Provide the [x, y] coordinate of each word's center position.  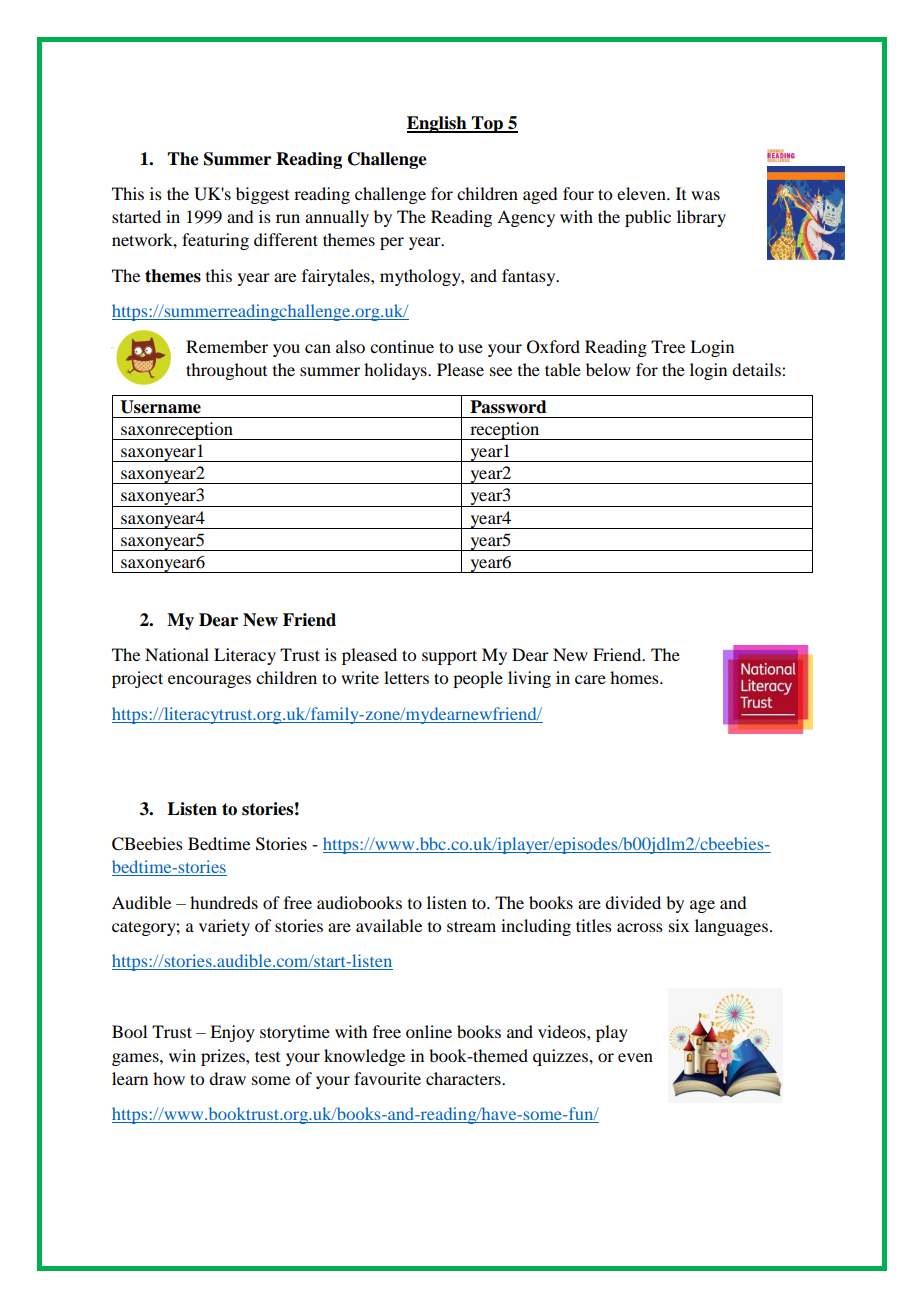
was [705, 195]
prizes [224, 1057]
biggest [262, 195]
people [478, 679]
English [438, 124]
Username [160, 407]
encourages [209, 681]
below [608, 369]
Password [508, 407]
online [429, 1031]
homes [635, 677]
